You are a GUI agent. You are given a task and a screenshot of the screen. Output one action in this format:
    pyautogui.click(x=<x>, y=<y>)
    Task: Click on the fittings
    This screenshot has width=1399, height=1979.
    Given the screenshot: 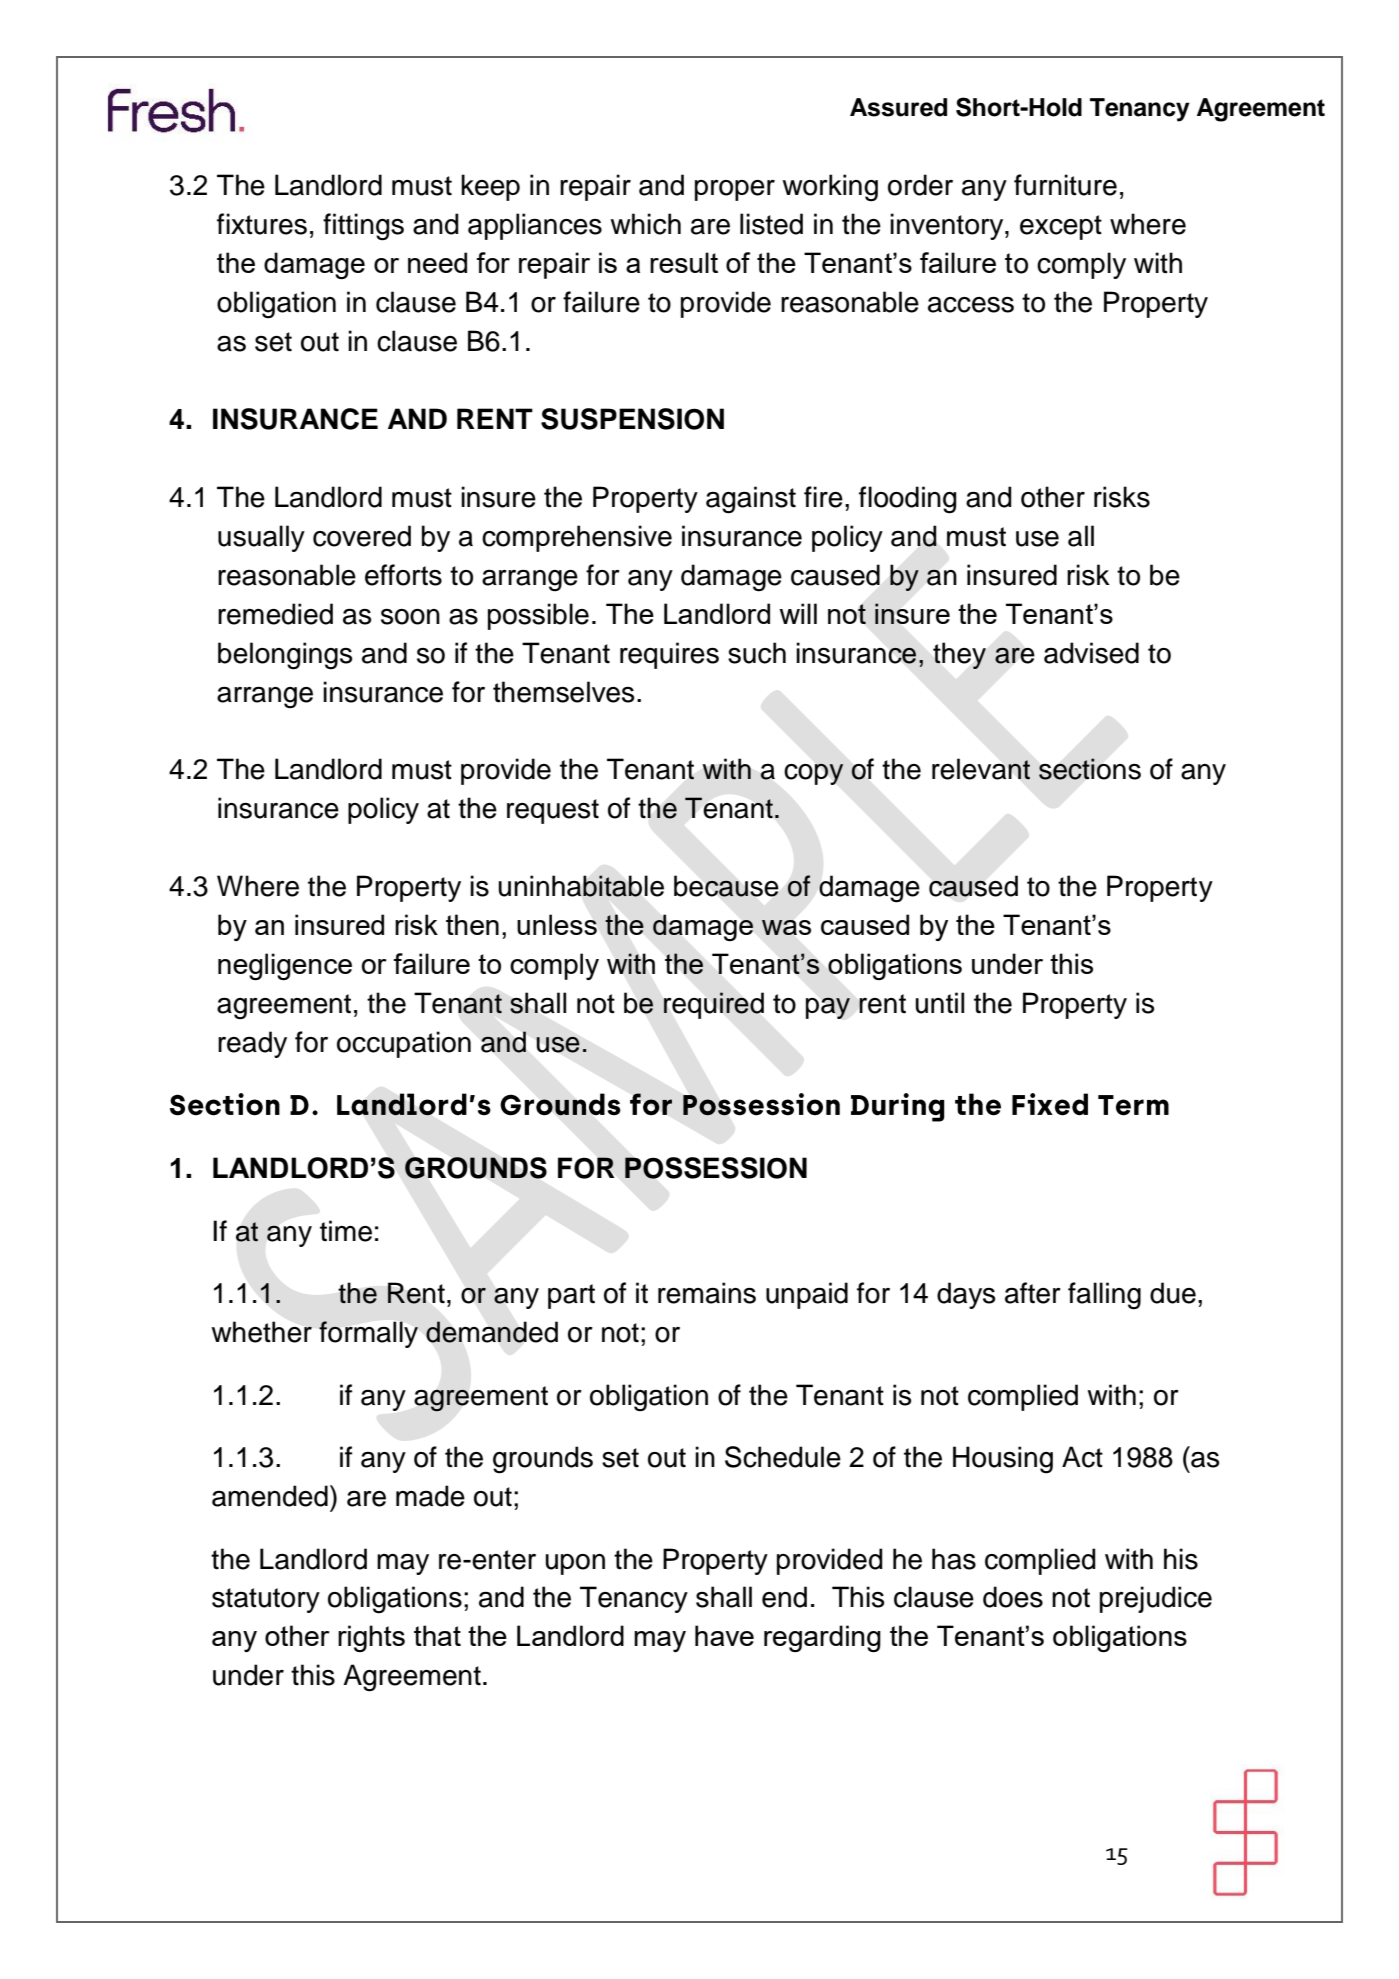 What is the action you would take?
    pyautogui.click(x=363, y=227)
